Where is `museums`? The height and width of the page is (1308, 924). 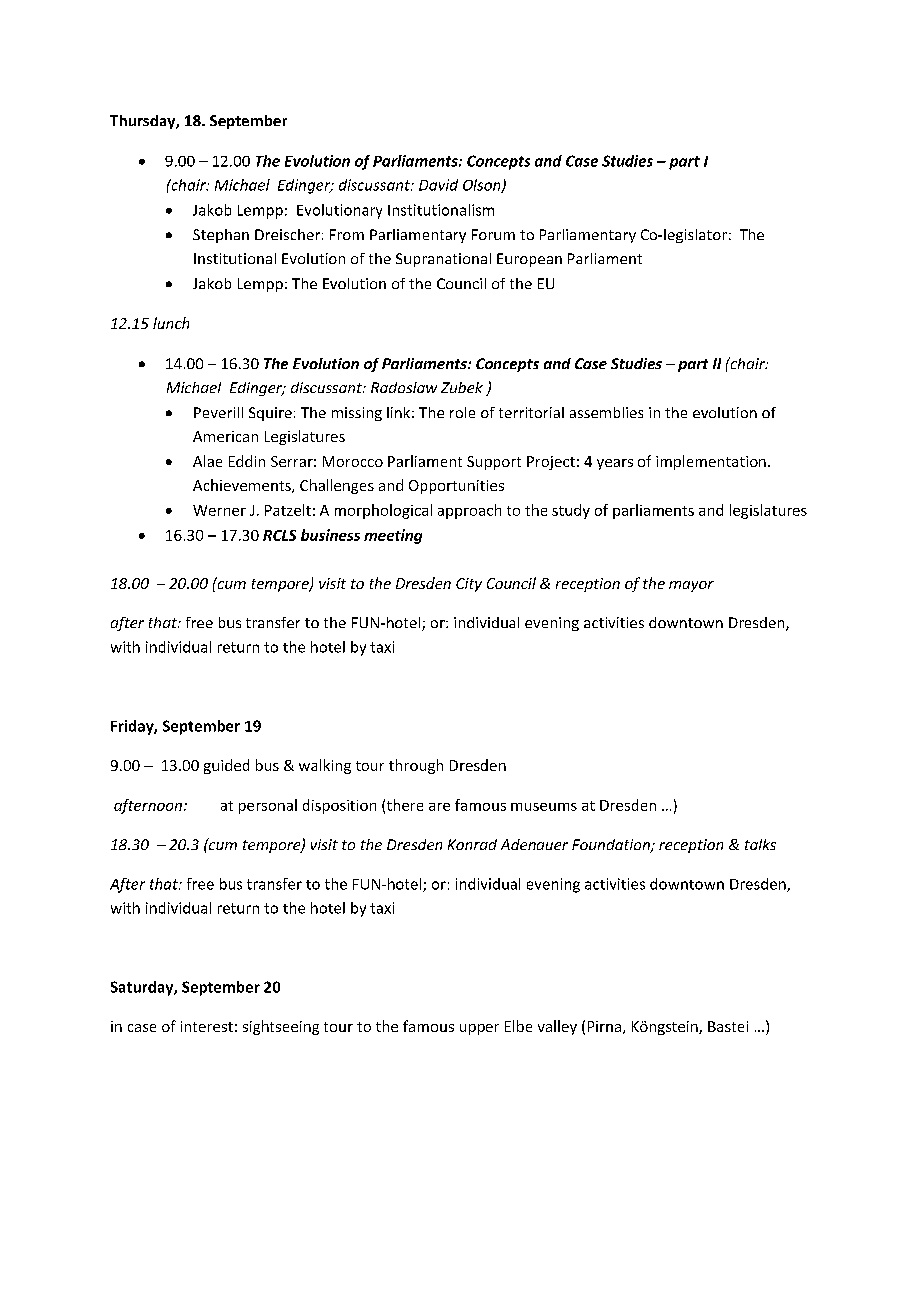
museums is located at coordinates (544, 807).
